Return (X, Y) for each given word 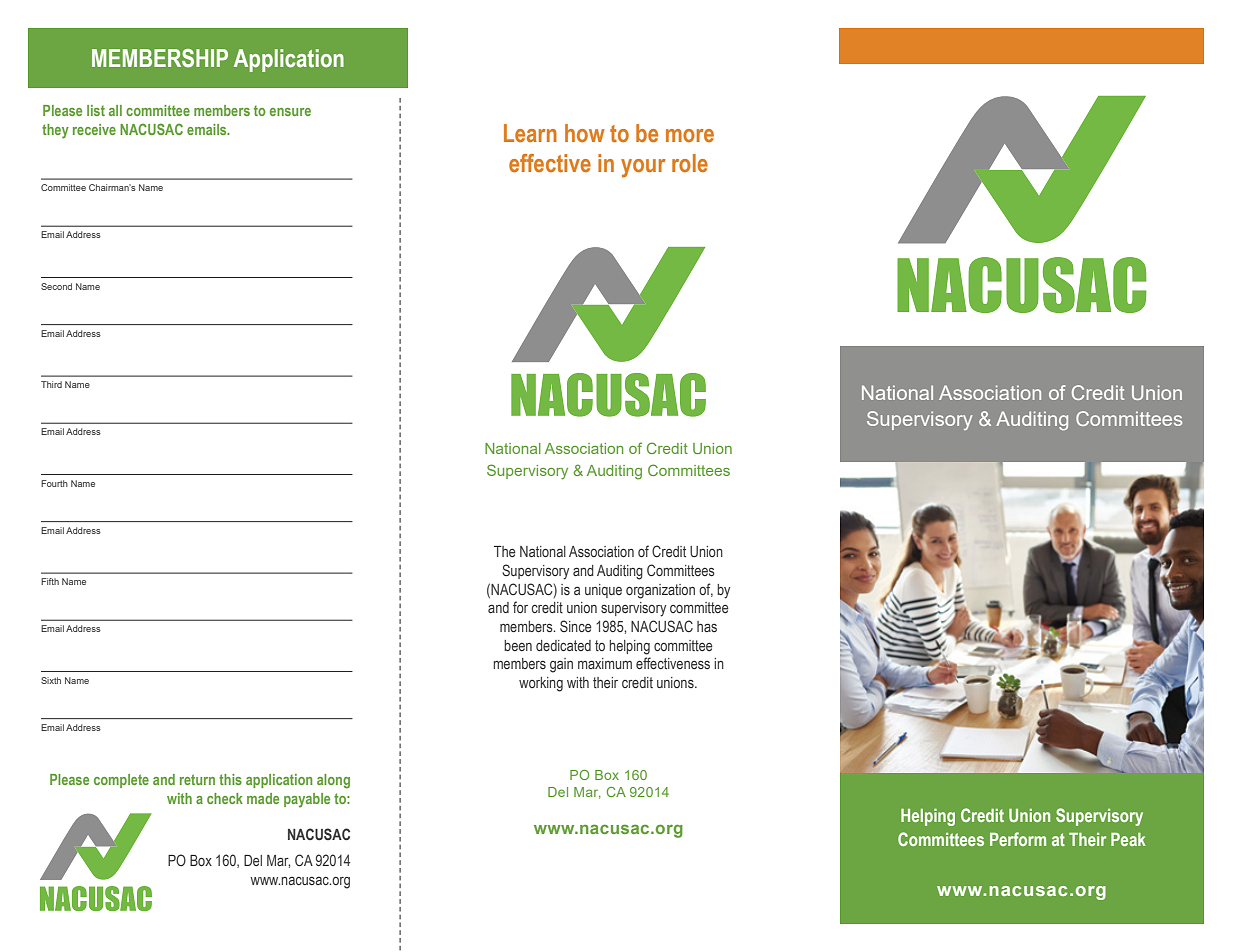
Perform (1018, 839)
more (690, 136)
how (585, 133)
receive (94, 129)
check (225, 798)
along (333, 781)
